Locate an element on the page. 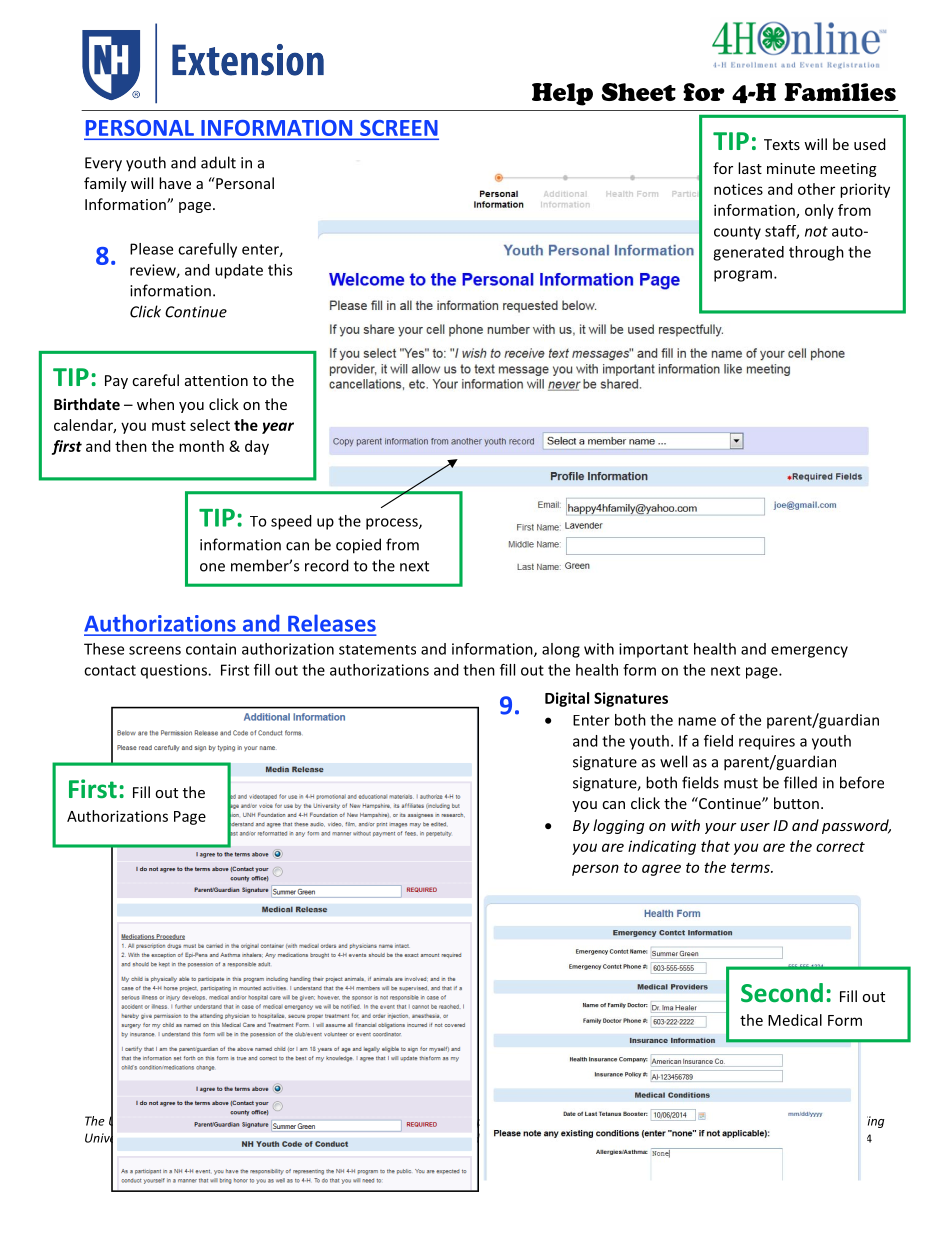 The image size is (952, 1233). questions is located at coordinates (175, 671).
